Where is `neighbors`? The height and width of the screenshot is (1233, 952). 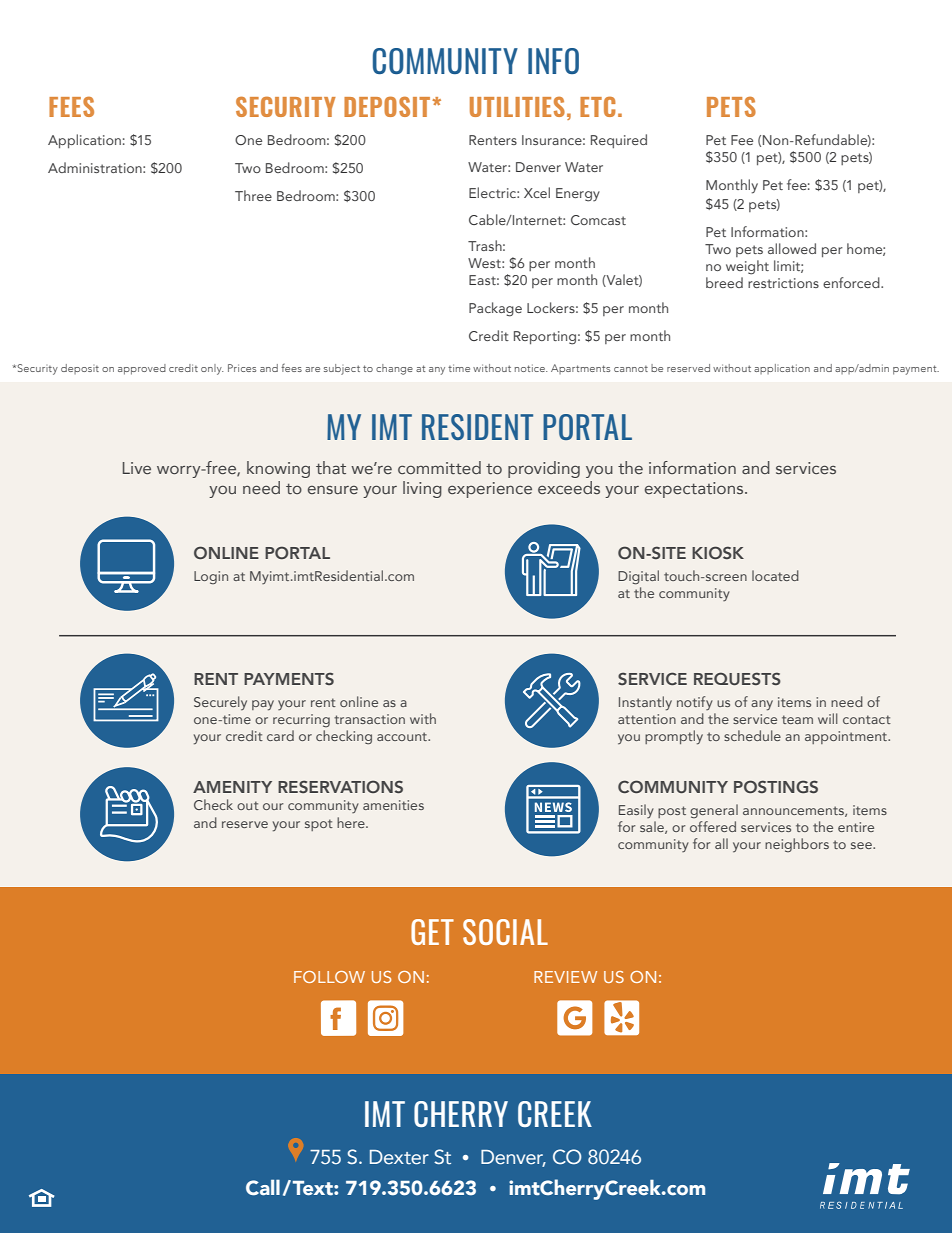 neighbors is located at coordinates (797, 845).
